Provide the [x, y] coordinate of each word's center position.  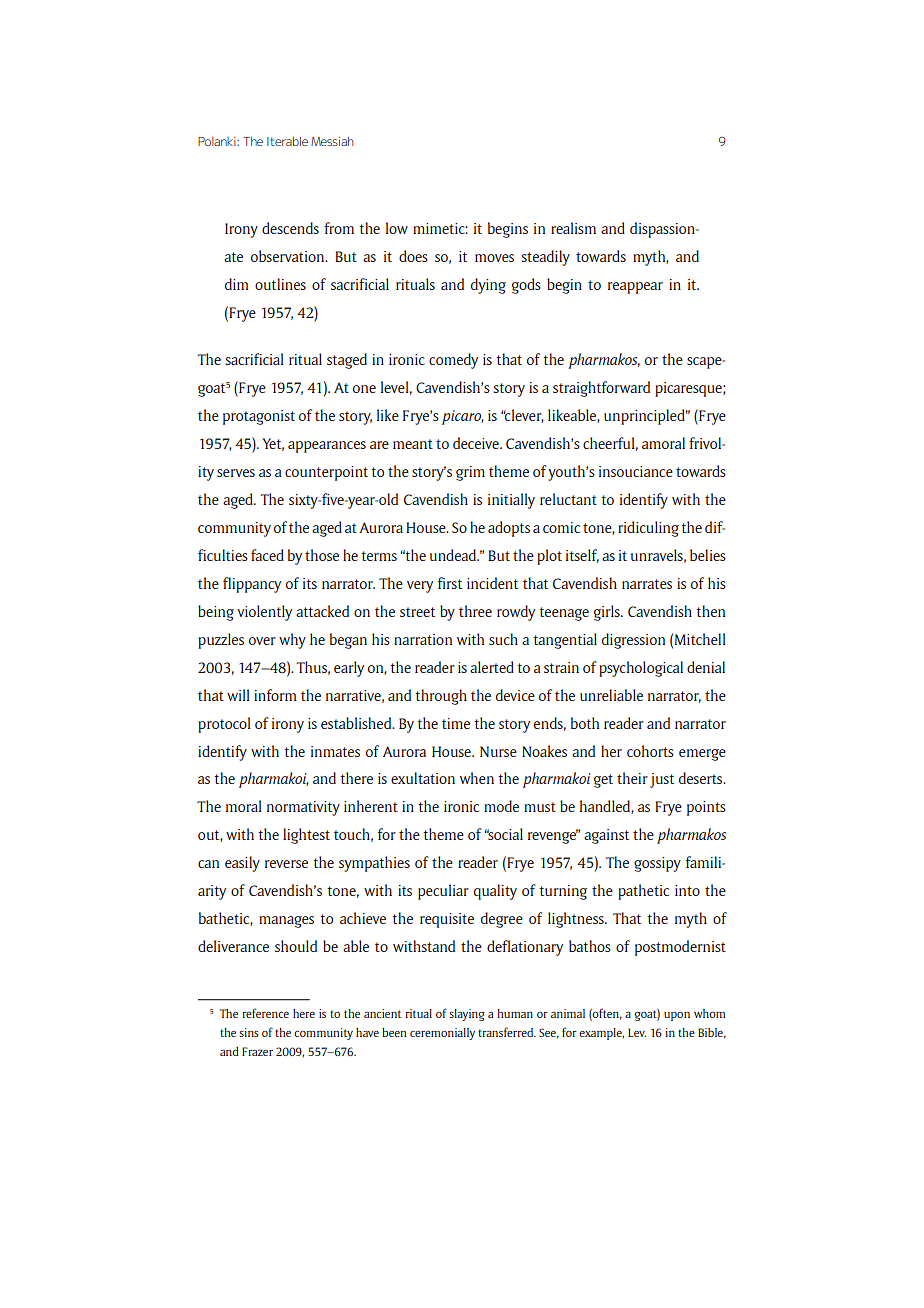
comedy [453, 361]
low [397, 228]
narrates [647, 584]
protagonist [259, 417]
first [450, 583]
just [662, 780]
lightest [306, 836]
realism [573, 228]
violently [264, 613]
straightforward [601, 389]
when [477, 778]
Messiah [332, 141]
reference [265, 1013]
